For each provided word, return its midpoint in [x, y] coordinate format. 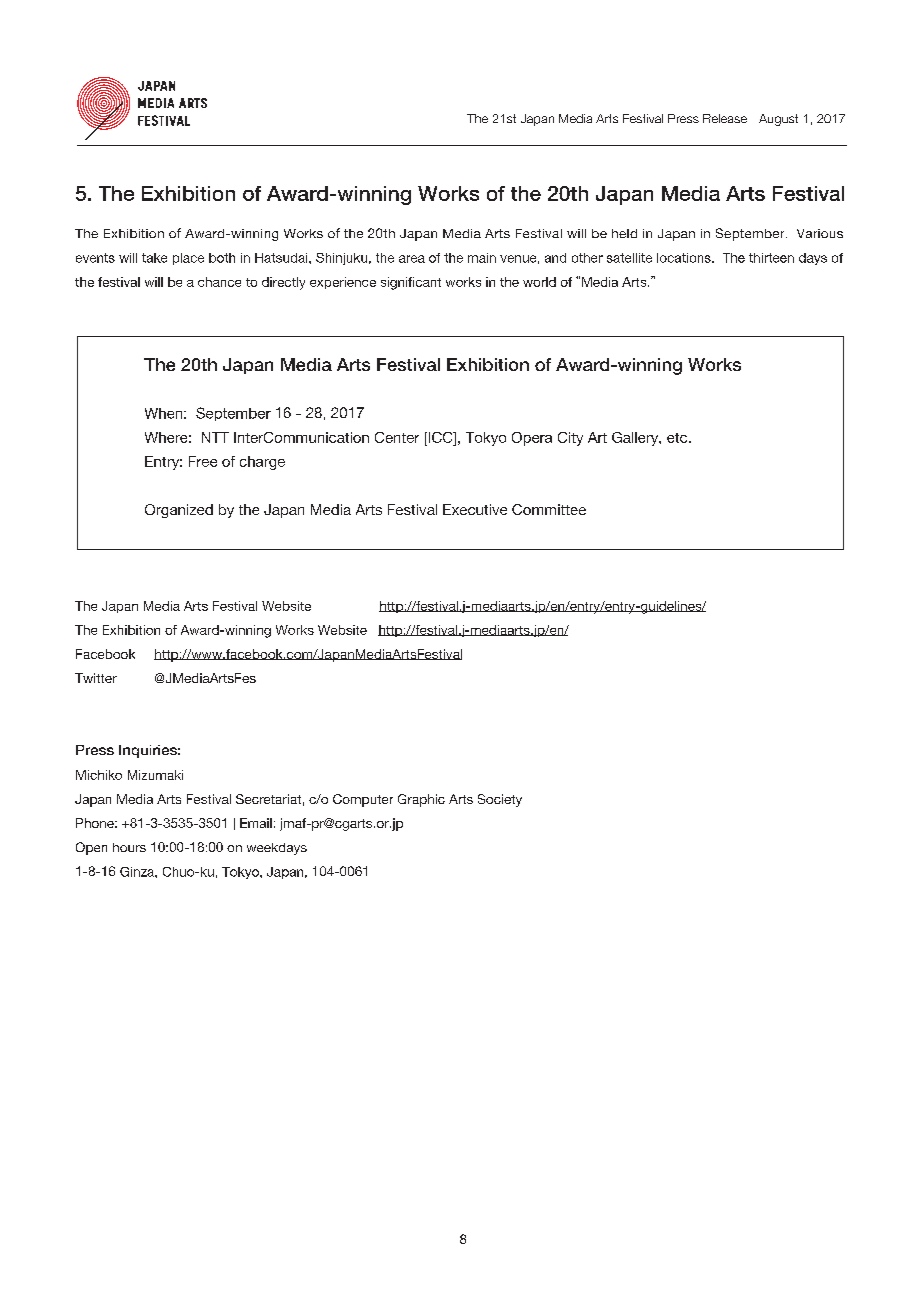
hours [129, 847]
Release [725, 118]
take [154, 258]
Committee [549, 509]
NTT [215, 437]
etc [678, 438]
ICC [440, 437]
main [482, 258]
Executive [475, 509]
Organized [179, 511]
